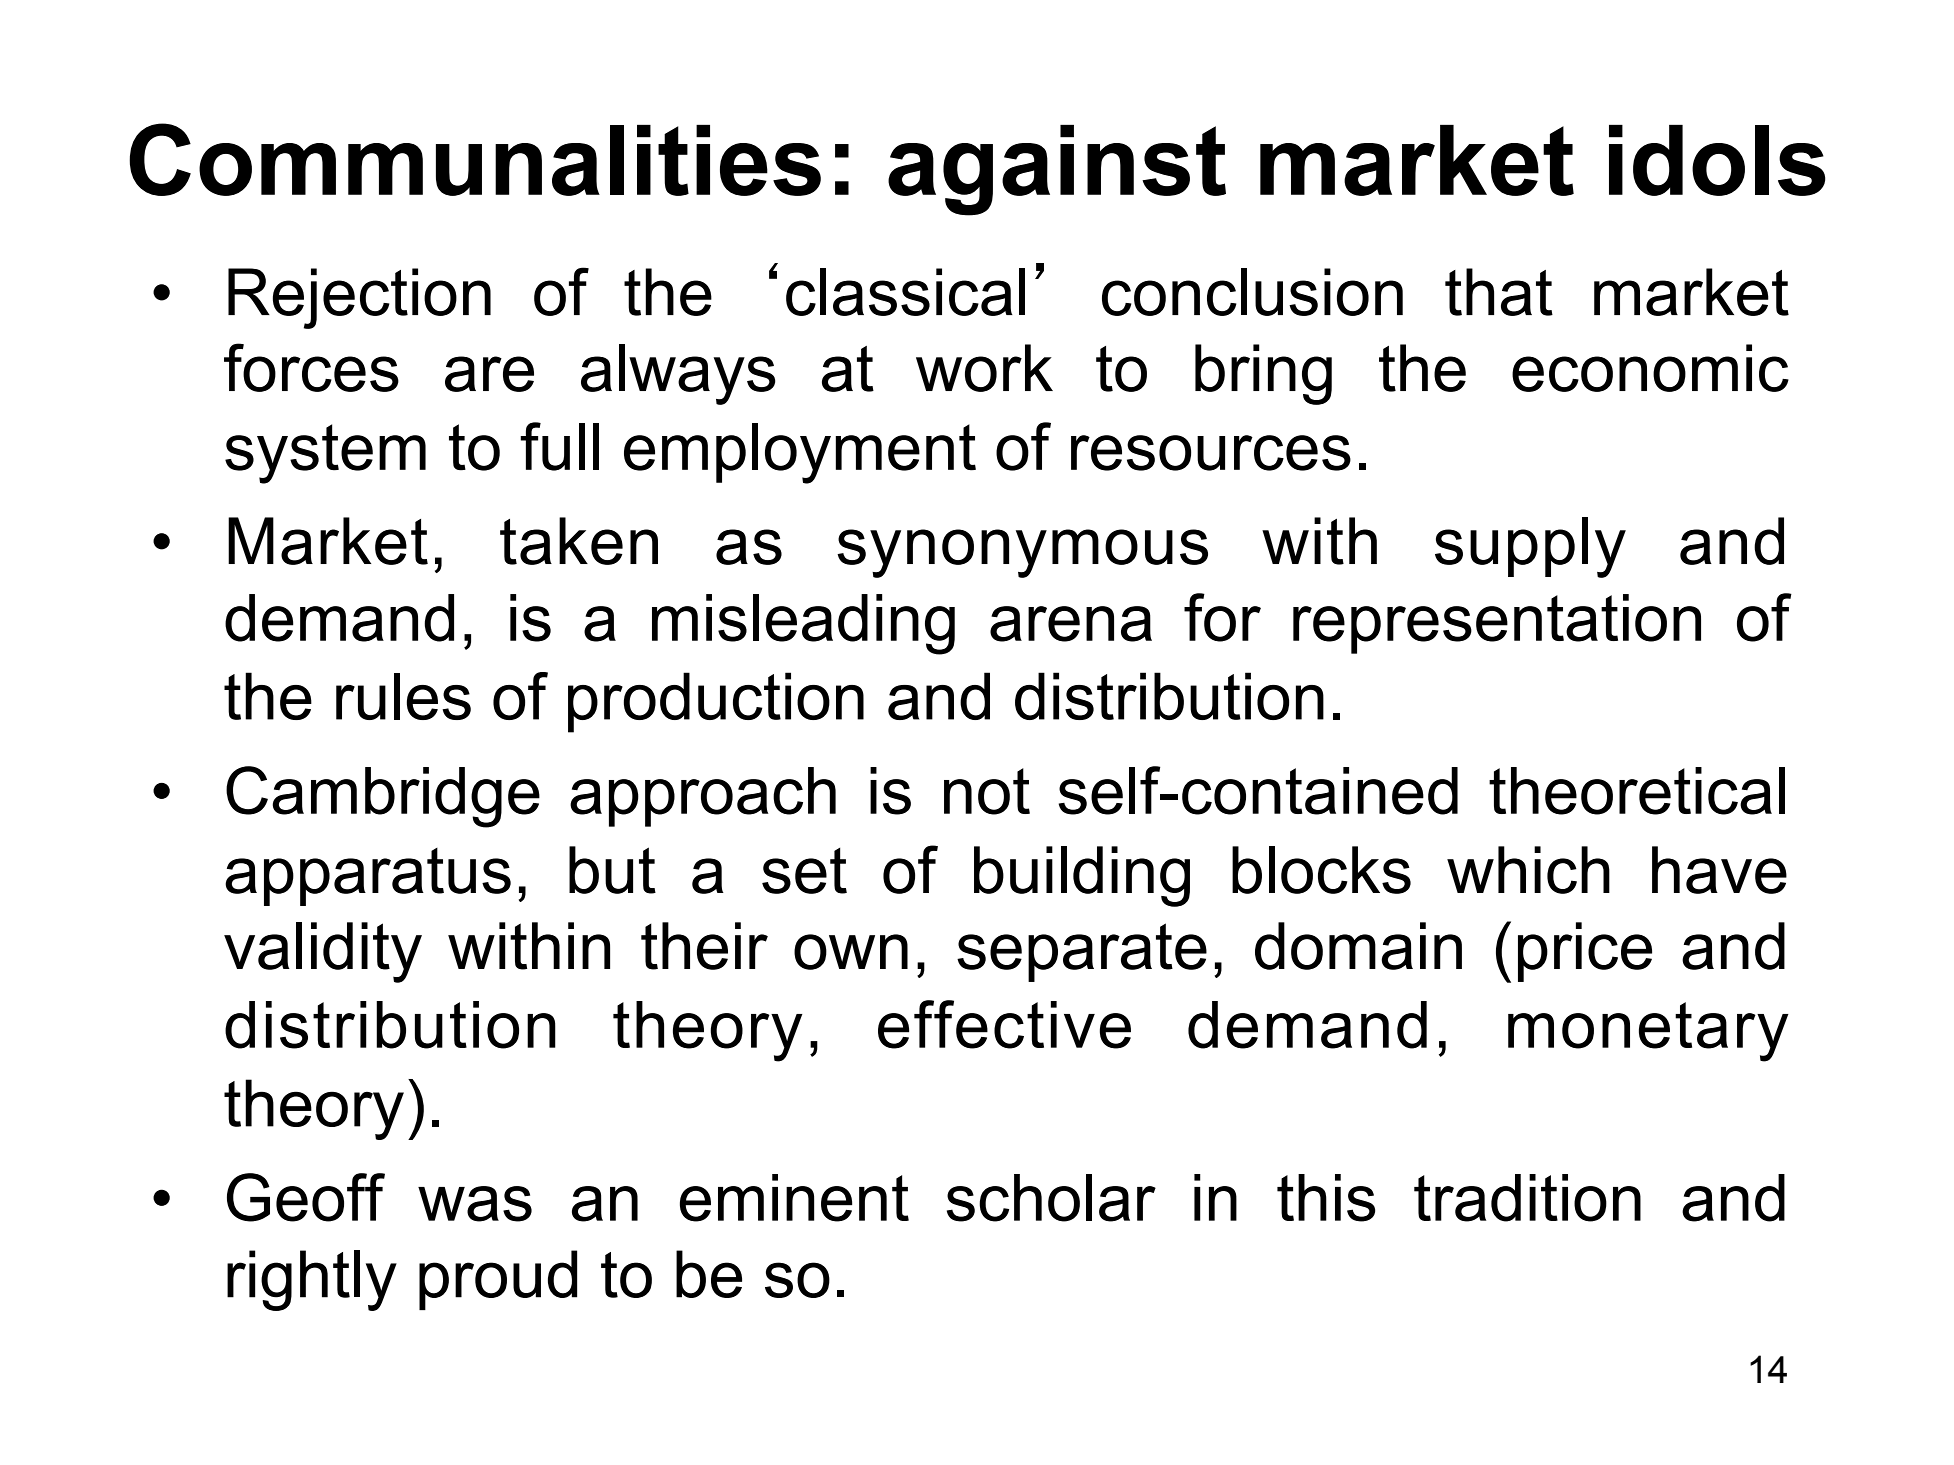  Describe the element at coordinates (403, 696) in the screenshot. I see `rules` at that location.
